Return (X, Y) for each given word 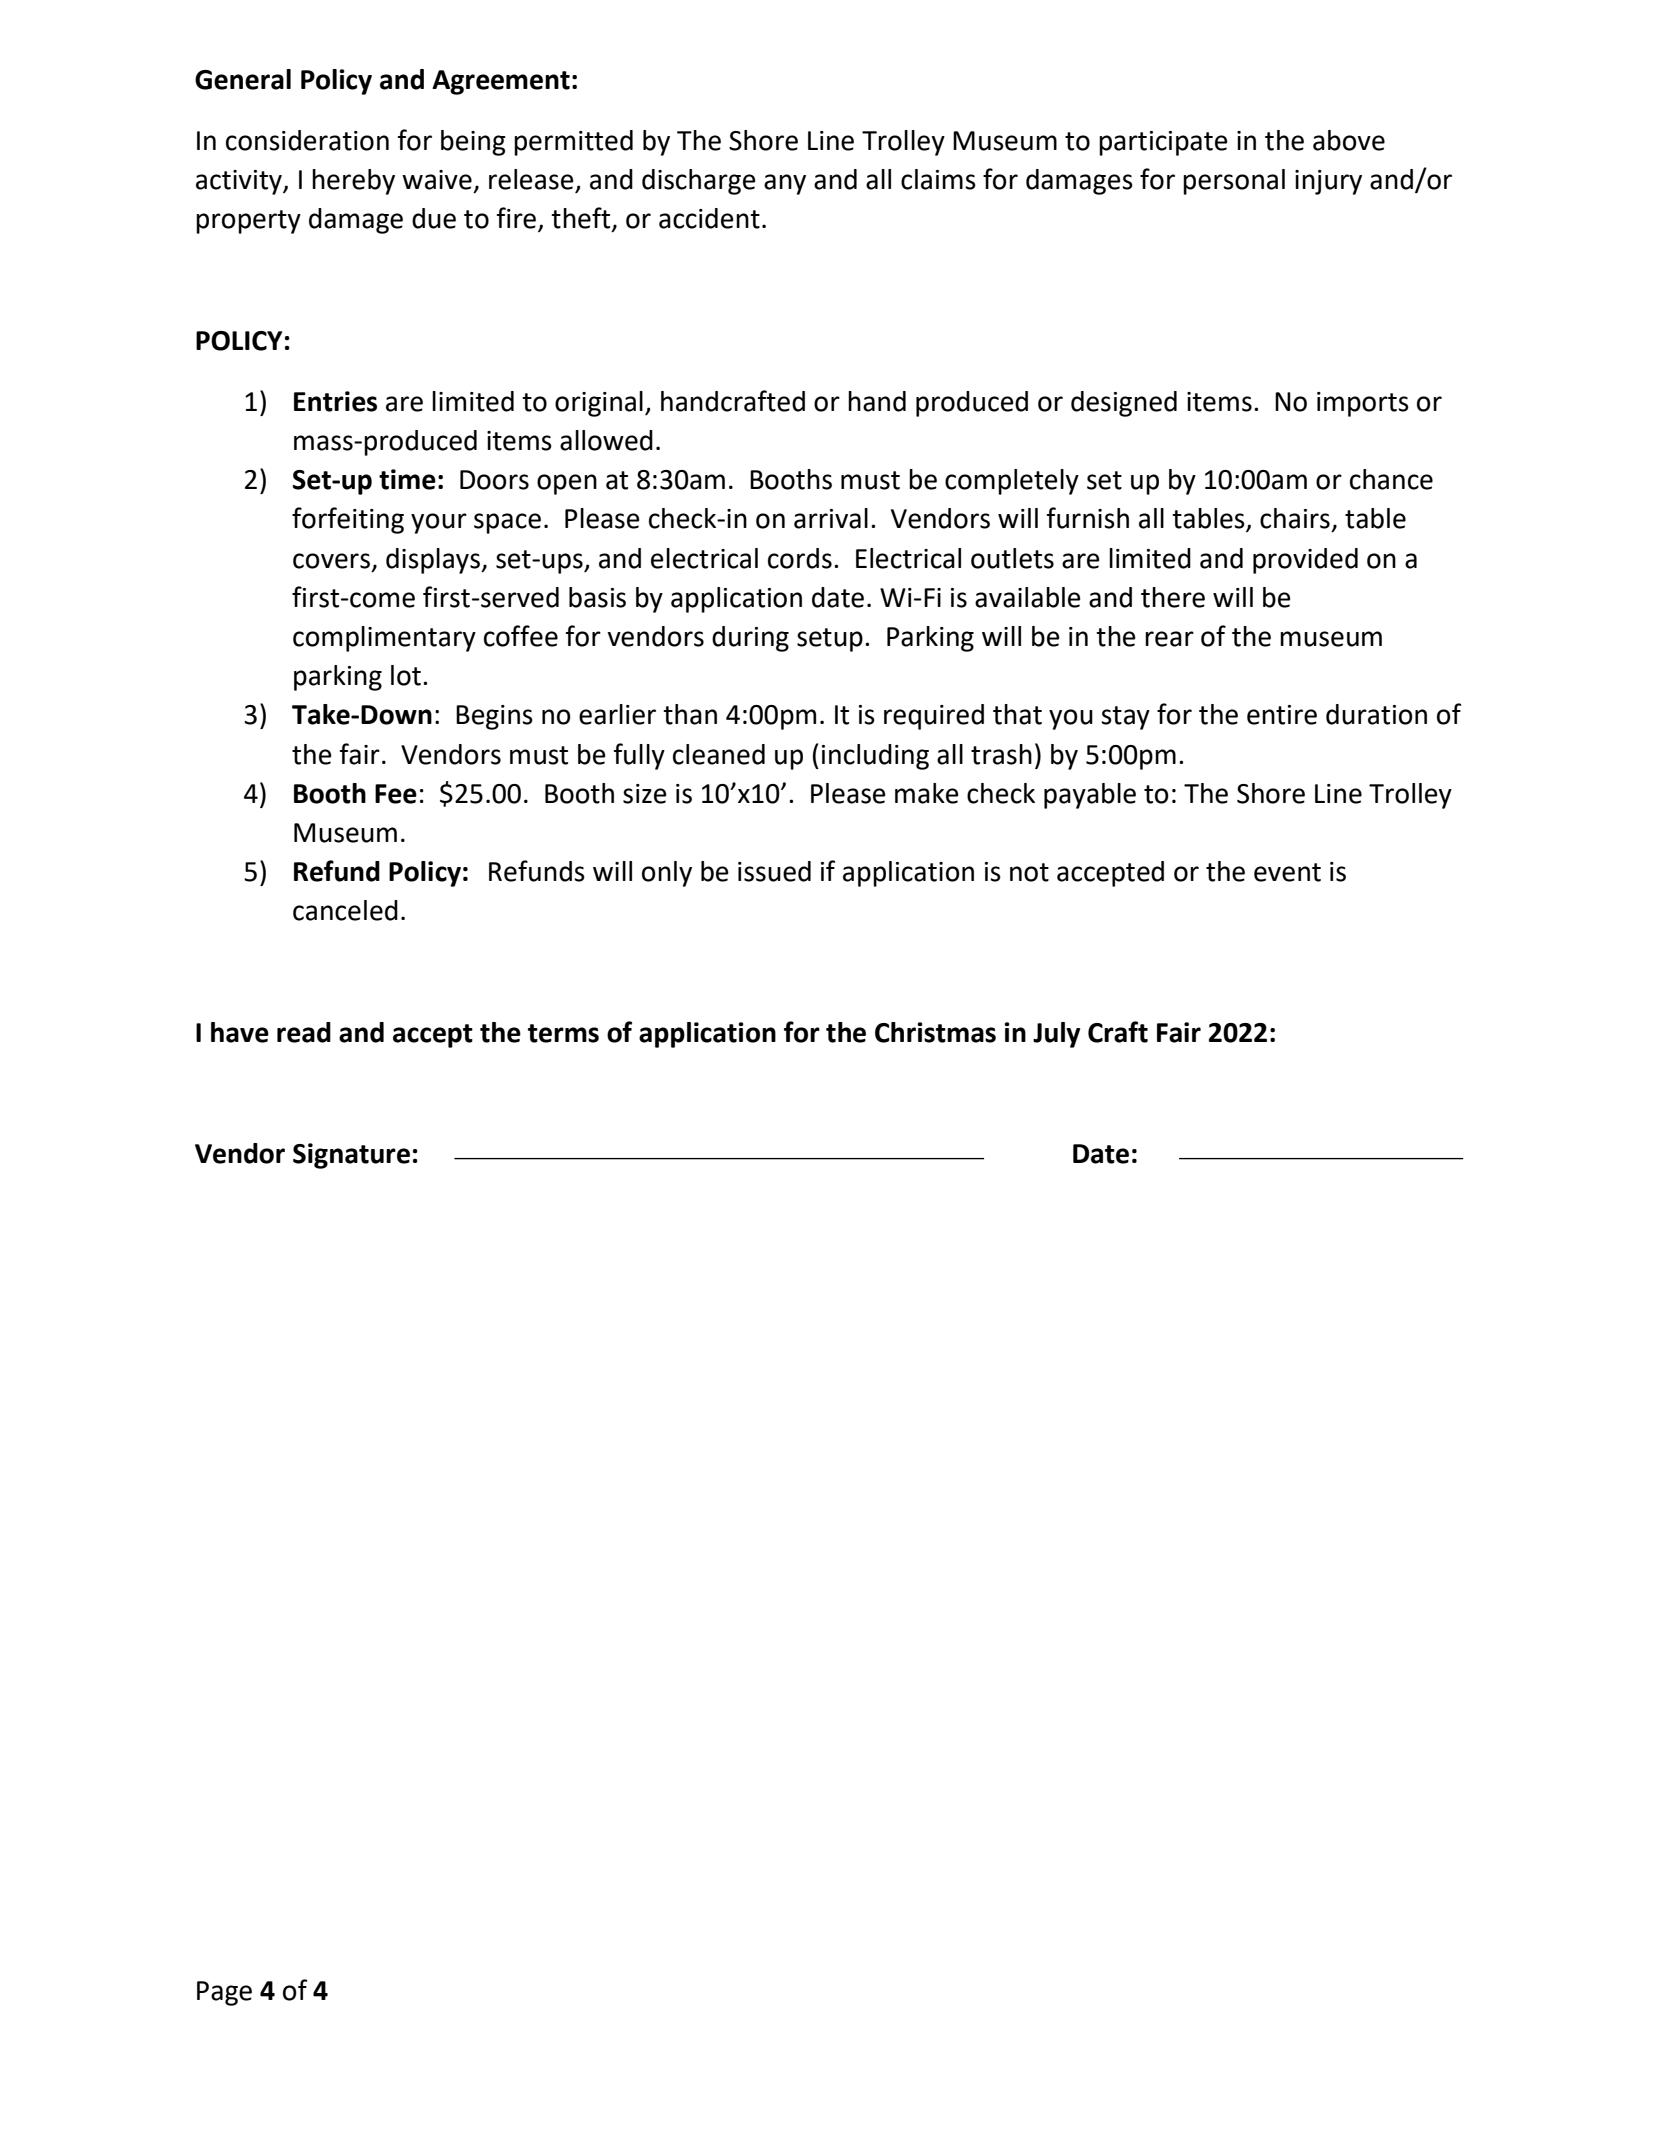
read (304, 1032)
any (785, 184)
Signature (351, 1156)
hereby (353, 182)
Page (224, 1993)
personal (1234, 182)
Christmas (935, 1032)
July (1056, 1035)
